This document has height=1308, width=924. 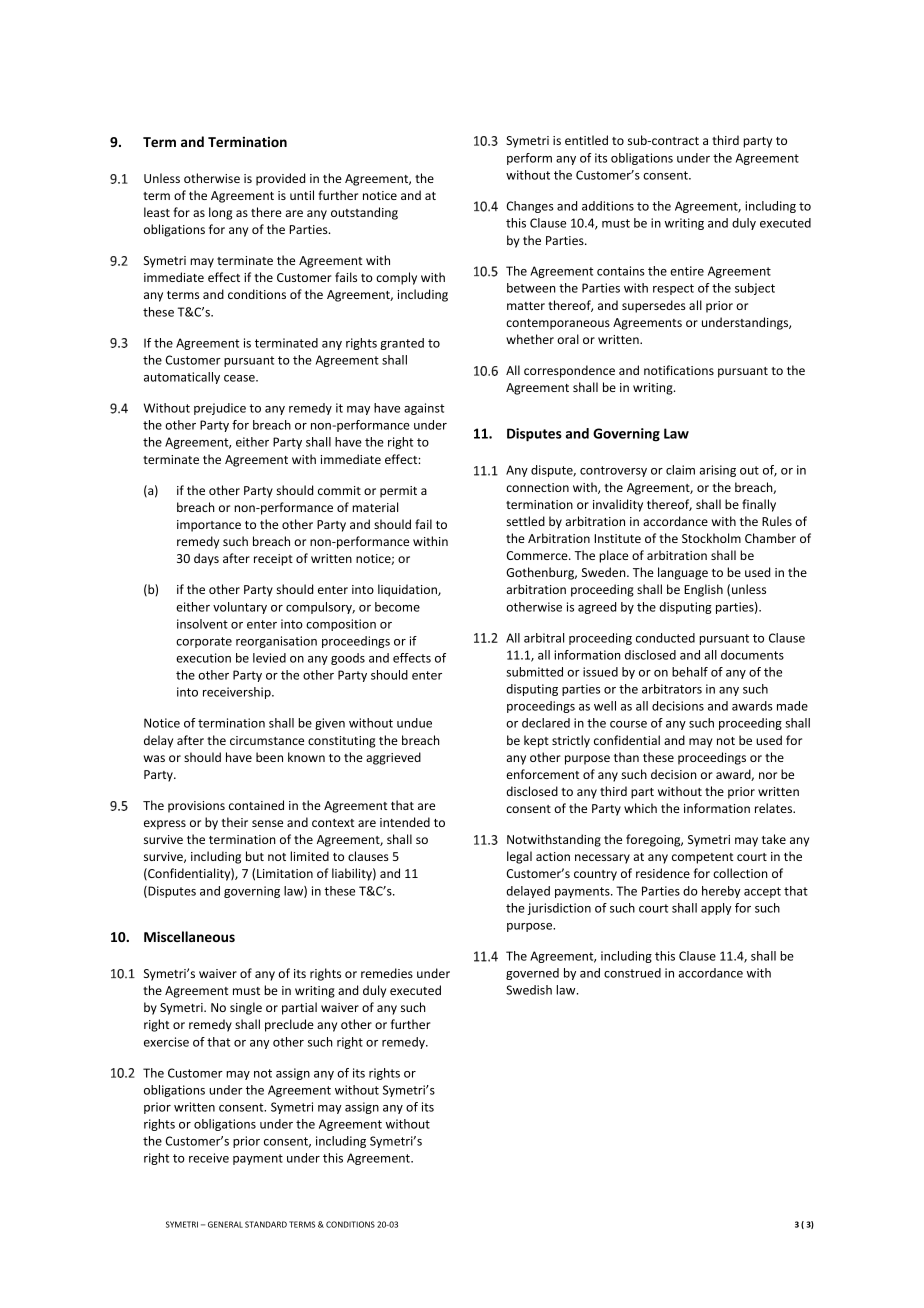 What do you see at coordinates (225, 1224) in the document?
I see `GENERAL` at bounding box center [225, 1224].
